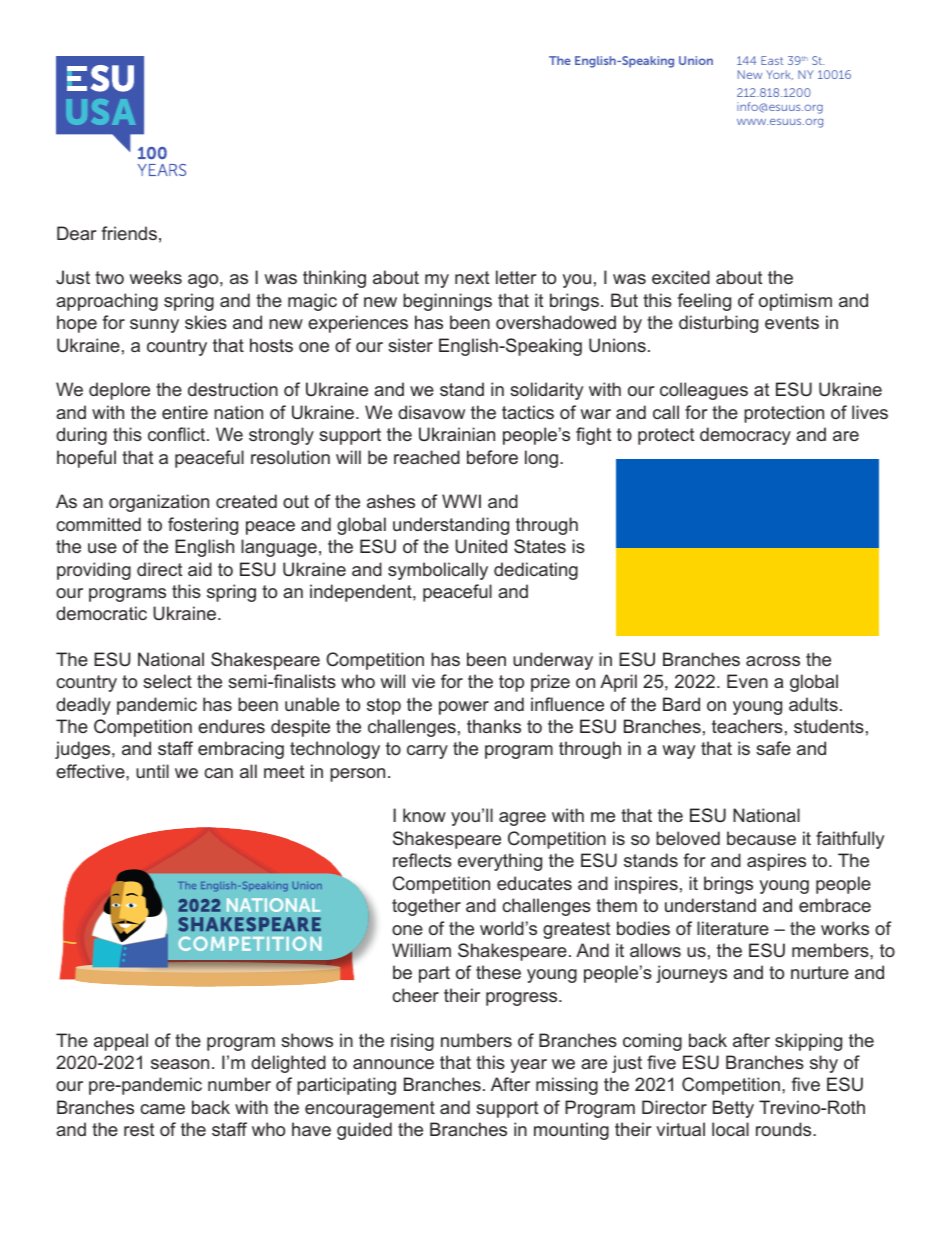  I want to click on until, so click(152, 771).
